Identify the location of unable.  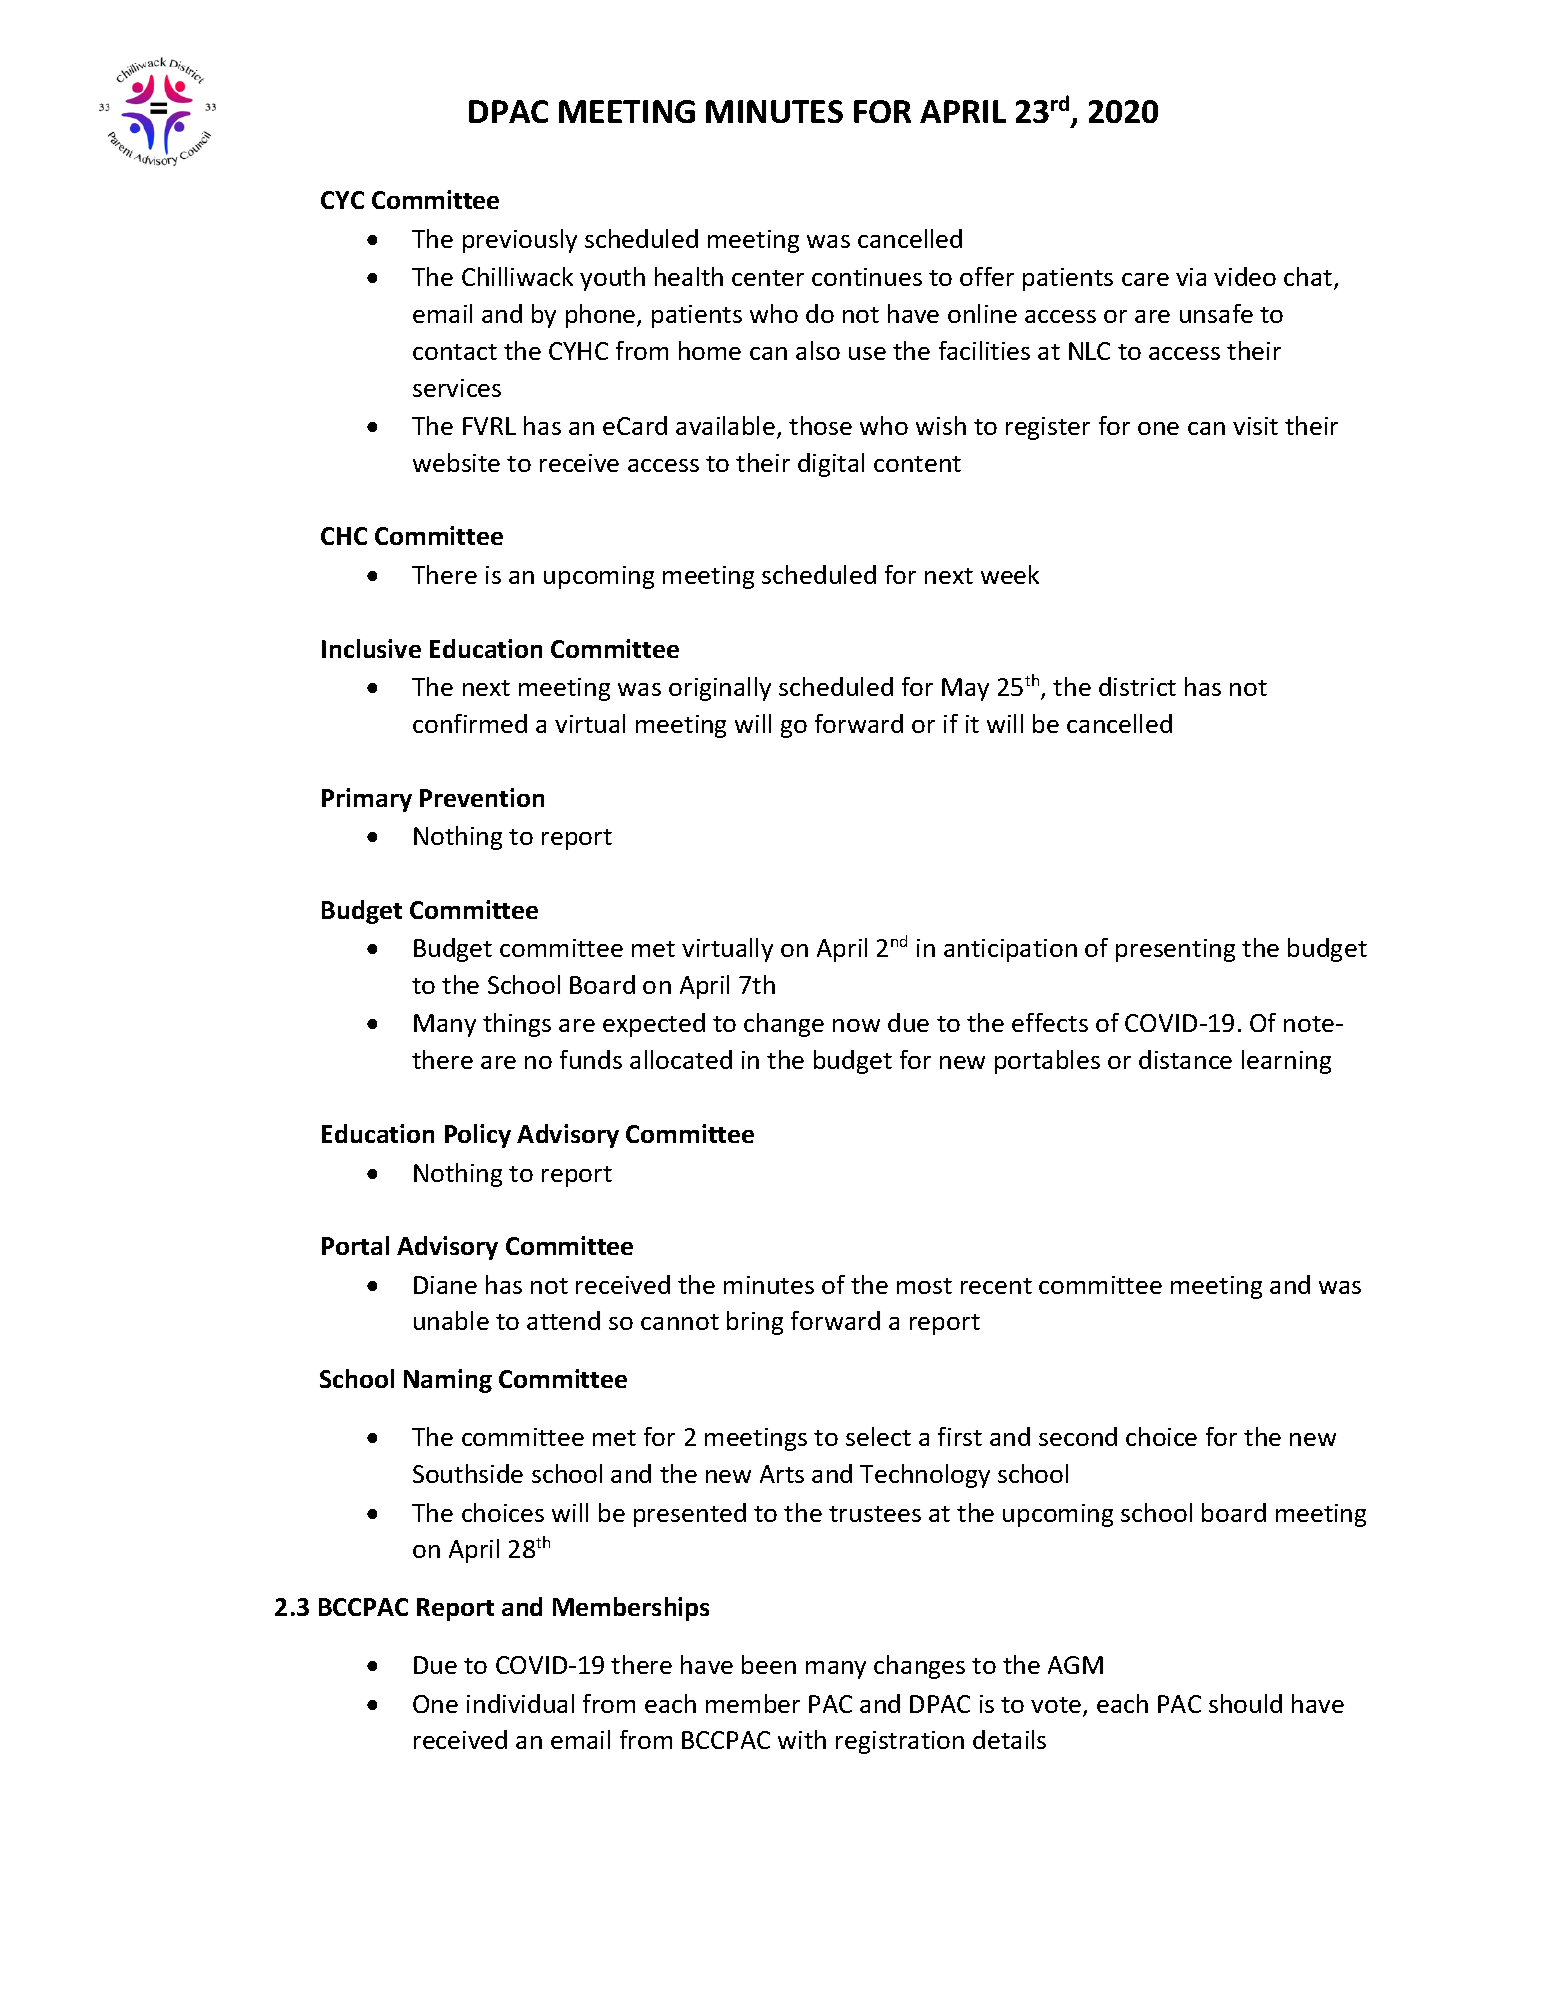
(451, 1320).
